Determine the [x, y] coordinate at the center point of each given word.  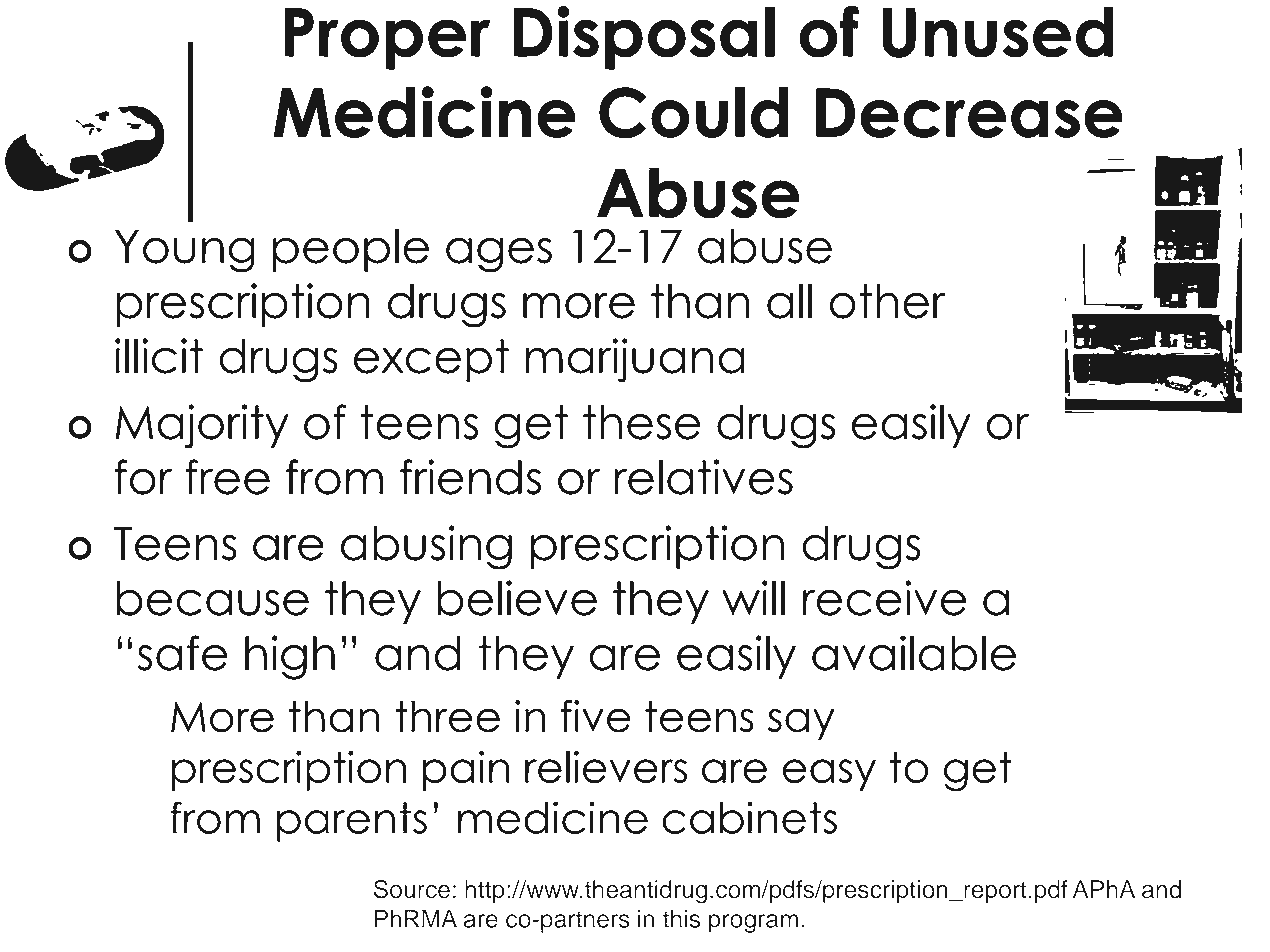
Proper [387, 39]
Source [412, 889]
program [754, 923]
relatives [703, 477]
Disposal [644, 38]
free [227, 477]
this [681, 918]
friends [470, 477]
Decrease [970, 114]
